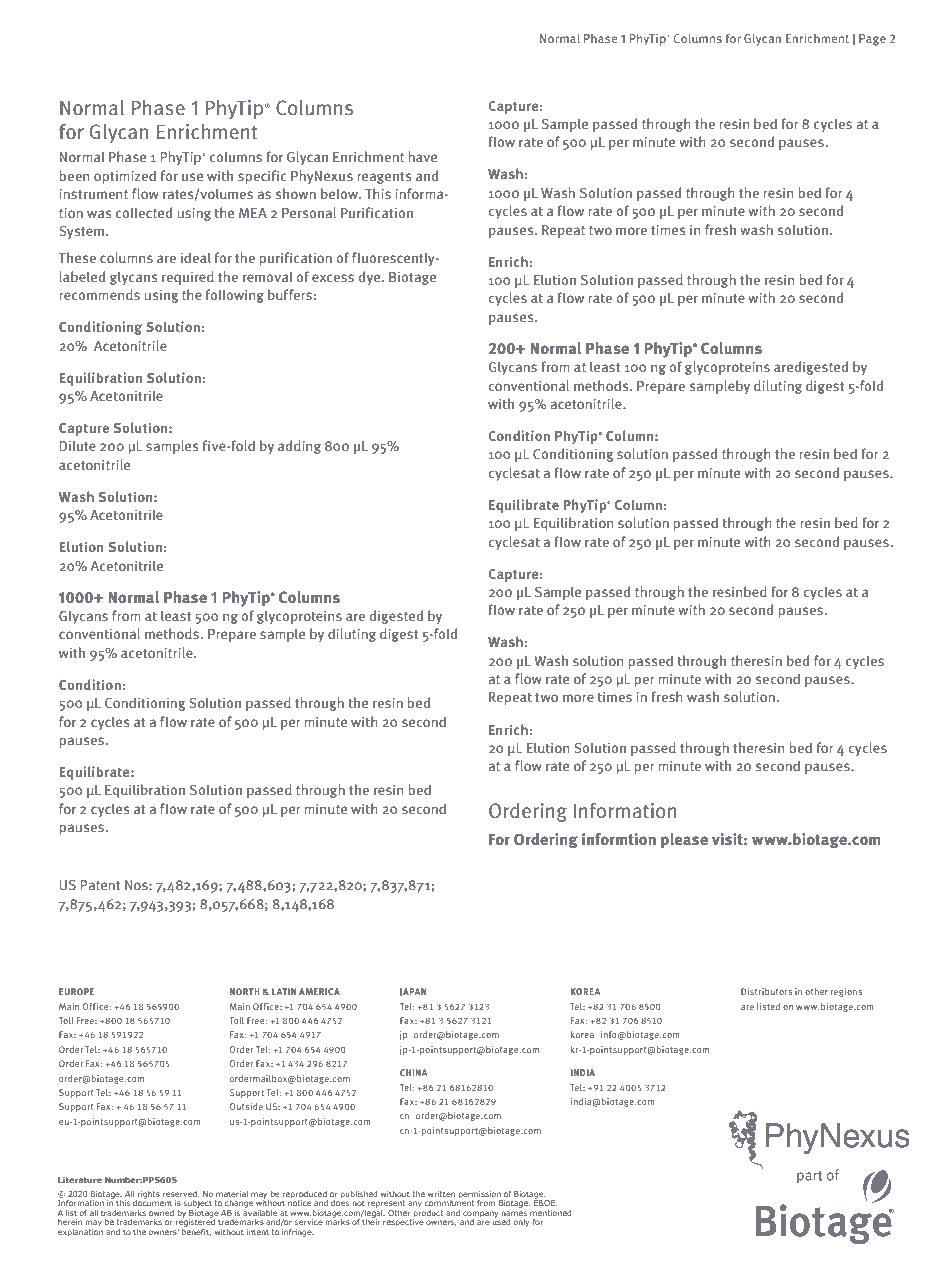 The image size is (952, 1265). What do you see at coordinates (371, 278) in the document?
I see `dye` at bounding box center [371, 278].
